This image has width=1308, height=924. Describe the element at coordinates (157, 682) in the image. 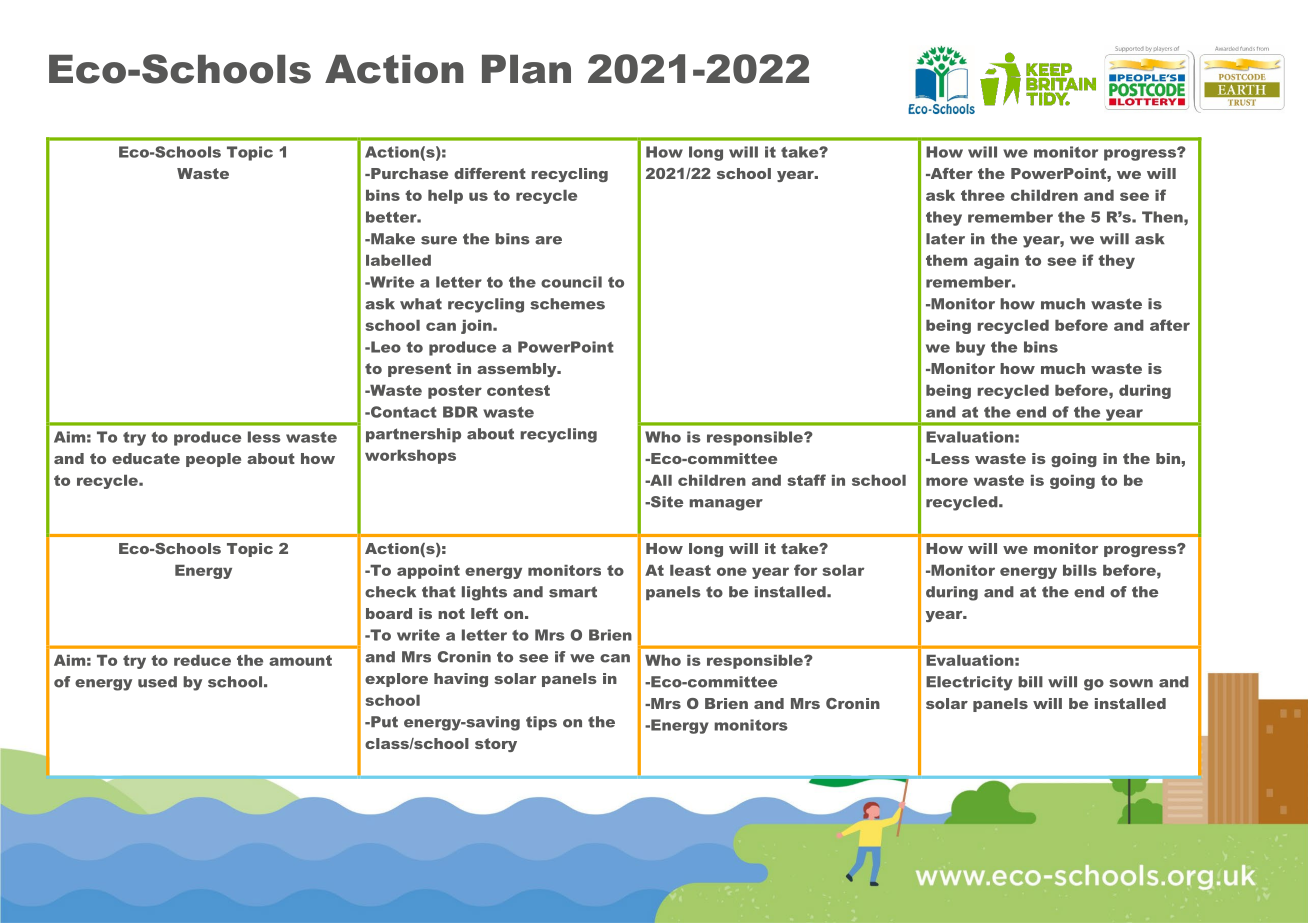

I see `used` at that location.
